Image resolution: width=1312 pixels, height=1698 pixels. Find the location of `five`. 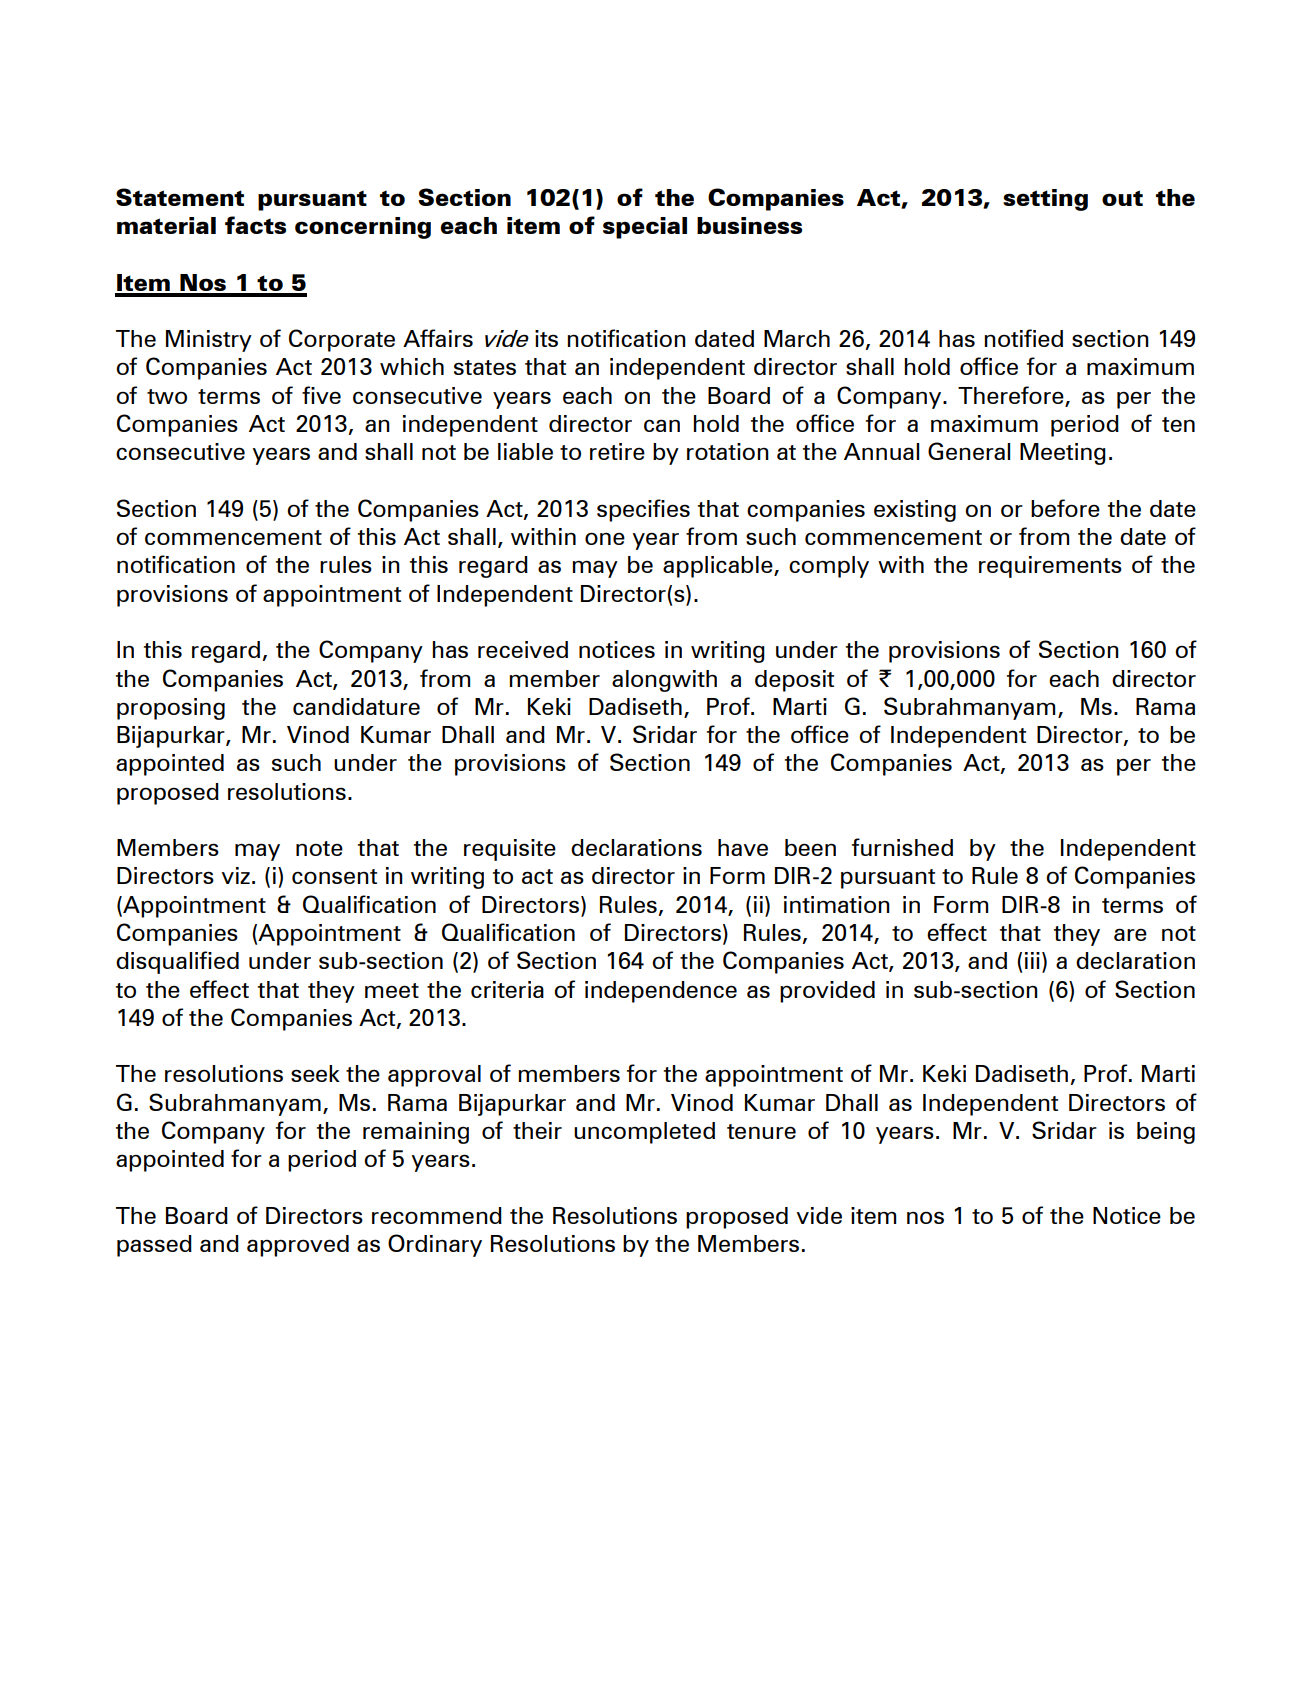

five is located at coordinates (321, 395).
